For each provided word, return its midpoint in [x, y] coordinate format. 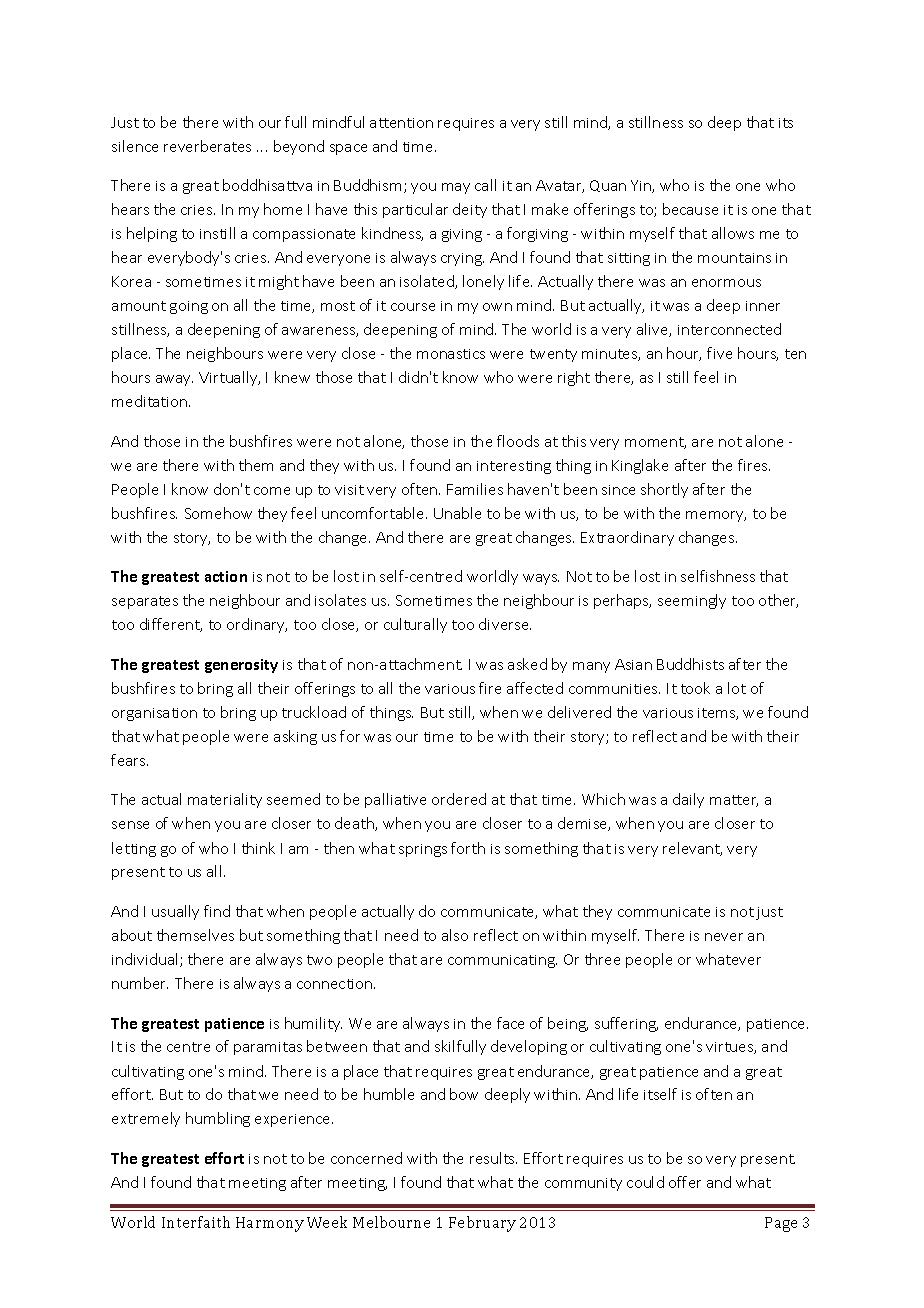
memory [716, 516]
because [690, 209]
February [482, 1224]
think [258, 848]
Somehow [218, 513]
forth [468, 848]
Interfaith [196, 1222]
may [456, 188]
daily [688, 800]
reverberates [207, 146]
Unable [457, 513]
